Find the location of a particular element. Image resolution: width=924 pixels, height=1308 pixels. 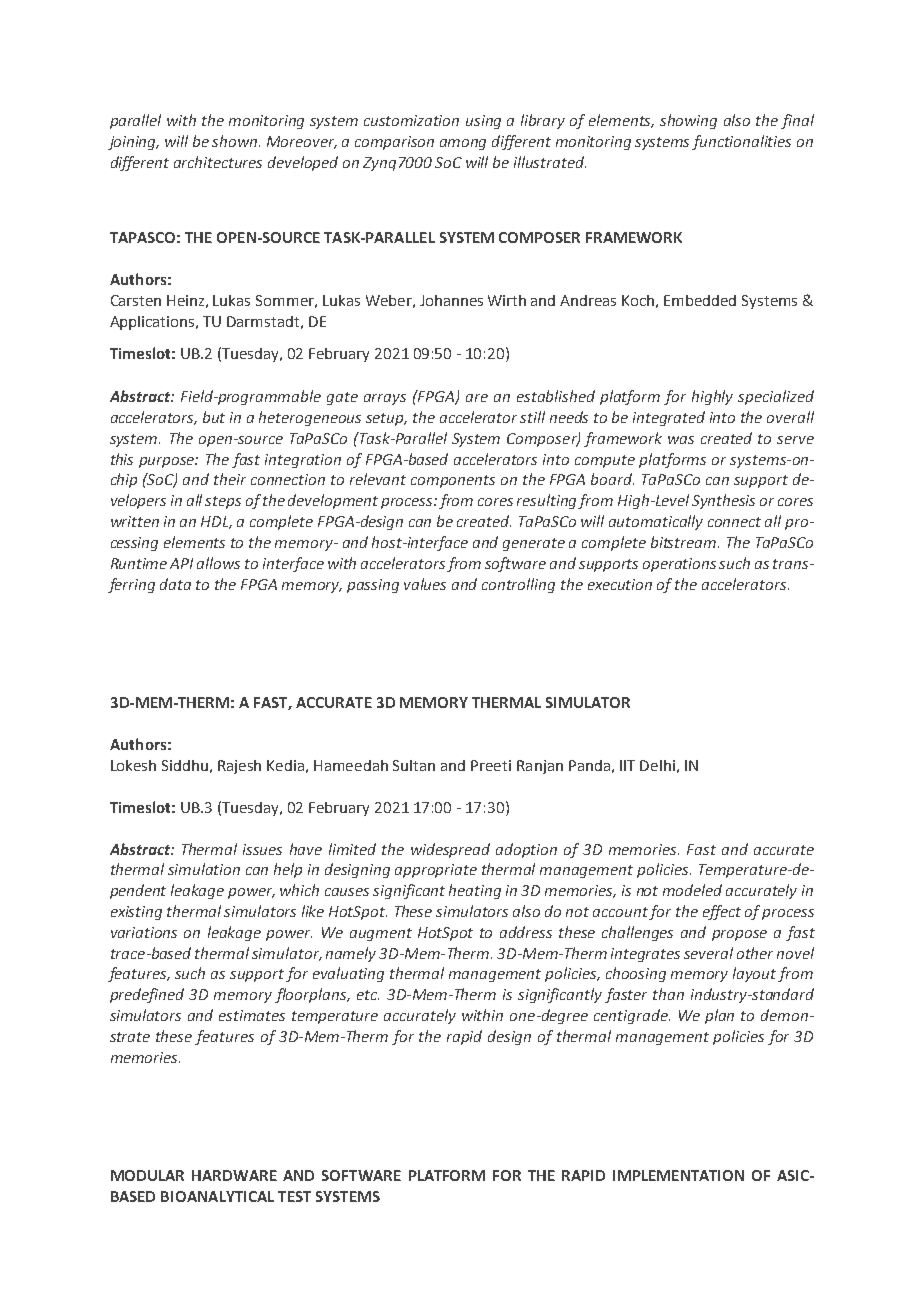

simulation is located at coordinates (204, 869).
